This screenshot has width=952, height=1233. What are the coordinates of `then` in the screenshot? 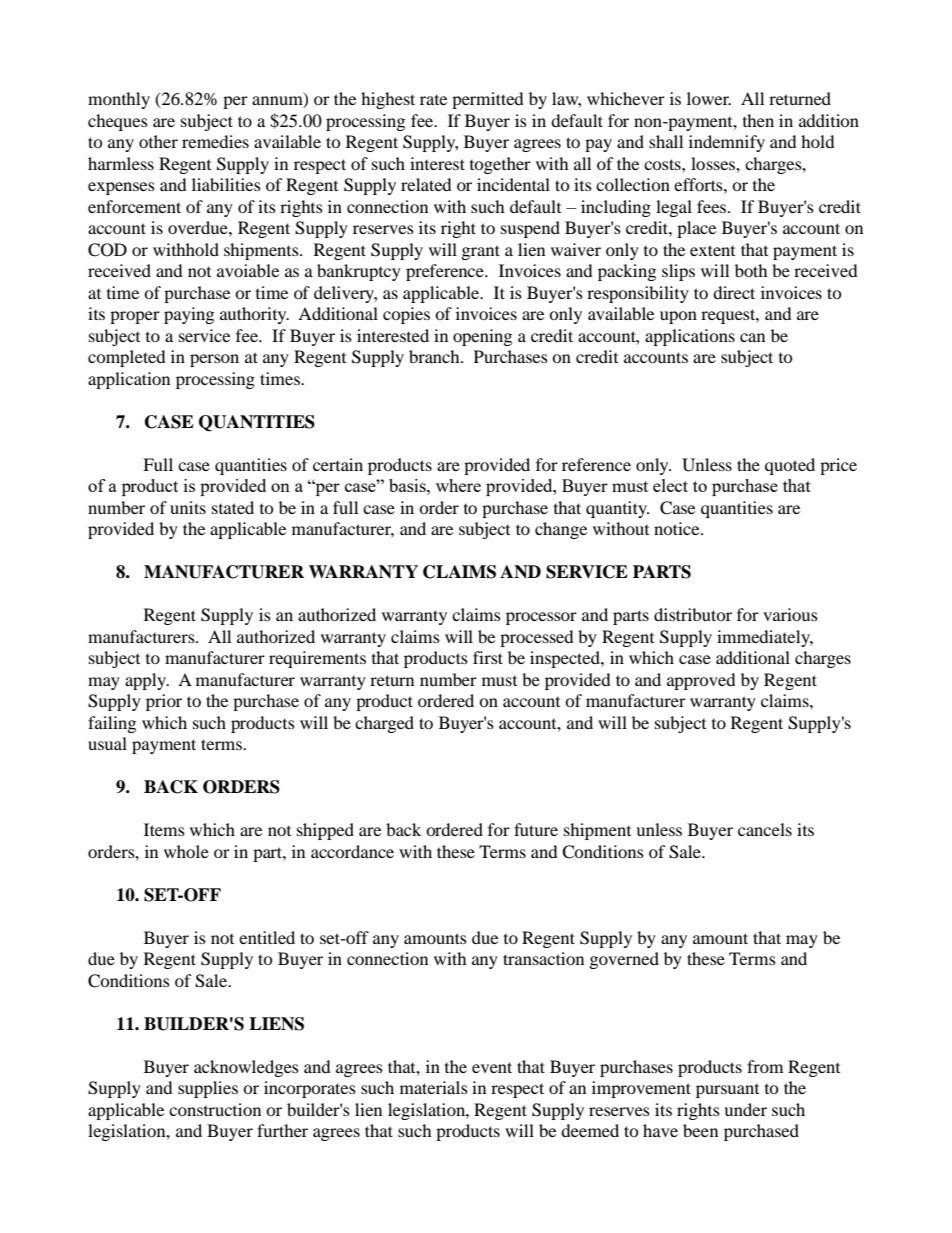 It's located at (758, 120).
